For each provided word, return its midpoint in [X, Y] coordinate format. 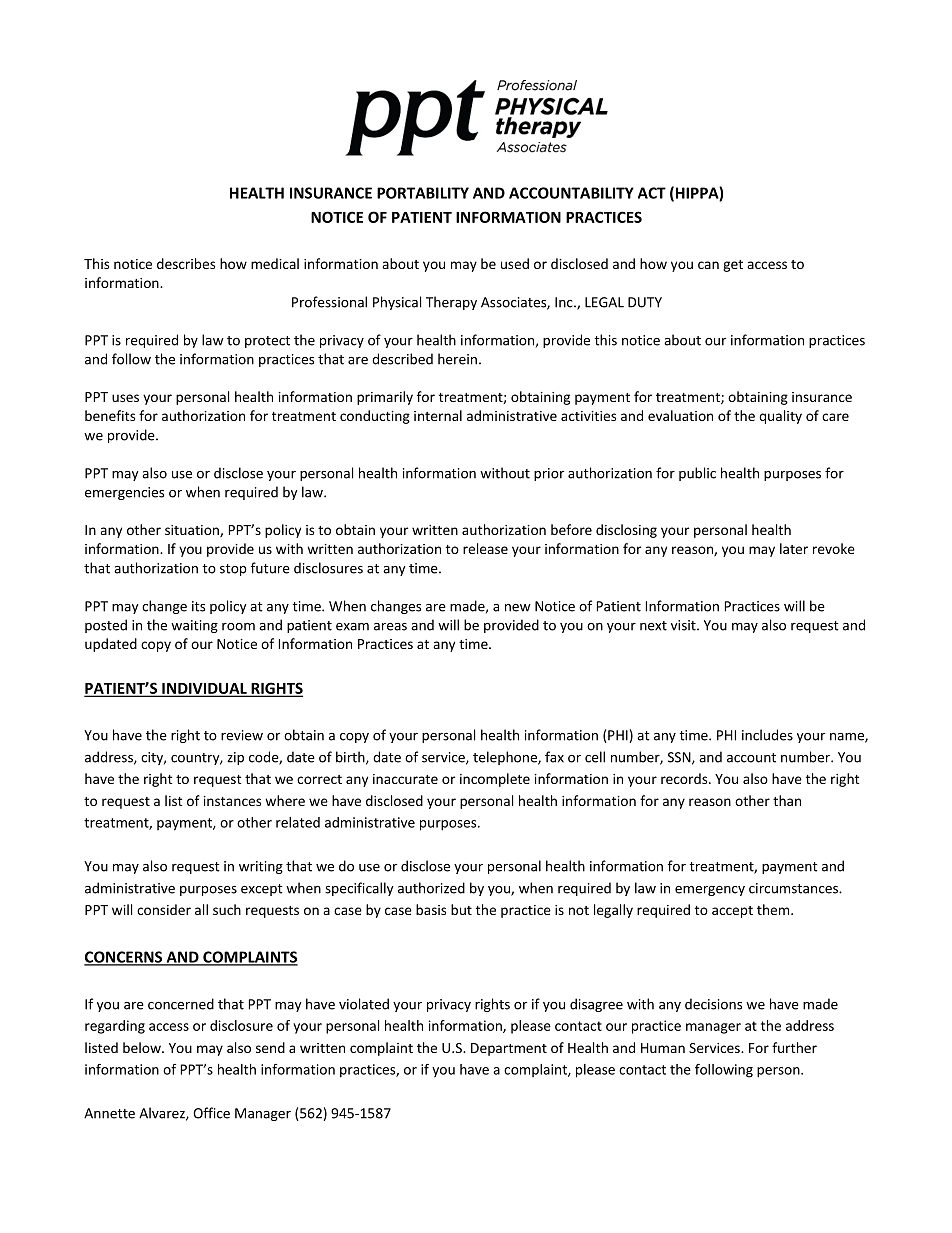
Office [211, 1113]
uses [125, 398]
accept [732, 912]
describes [186, 263]
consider [164, 909]
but [461, 909]
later [794, 548]
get [733, 266]
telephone [506, 758]
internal [438, 415]
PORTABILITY [423, 193]
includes [767, 735]
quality [780, 417]
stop [233, 570]
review [242, 735]
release [485, 548]
